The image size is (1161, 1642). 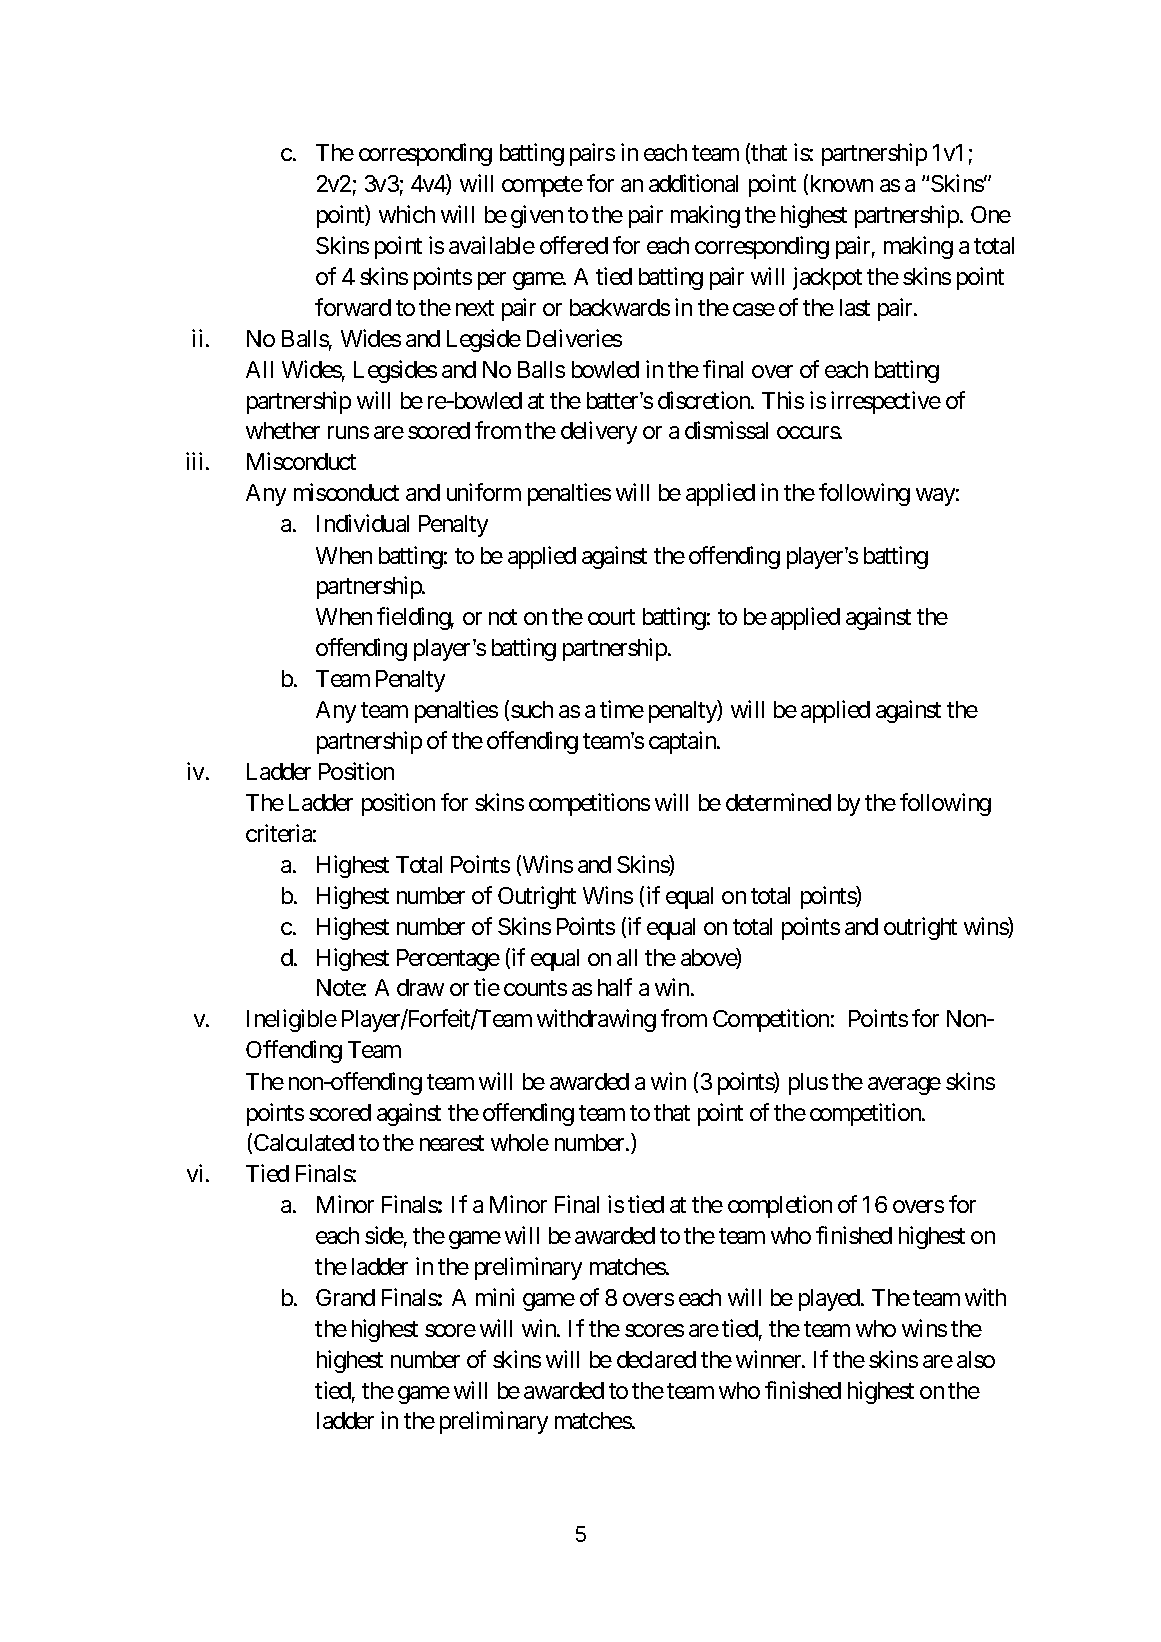 I want to click on offered, so click(x=574, y=245).
